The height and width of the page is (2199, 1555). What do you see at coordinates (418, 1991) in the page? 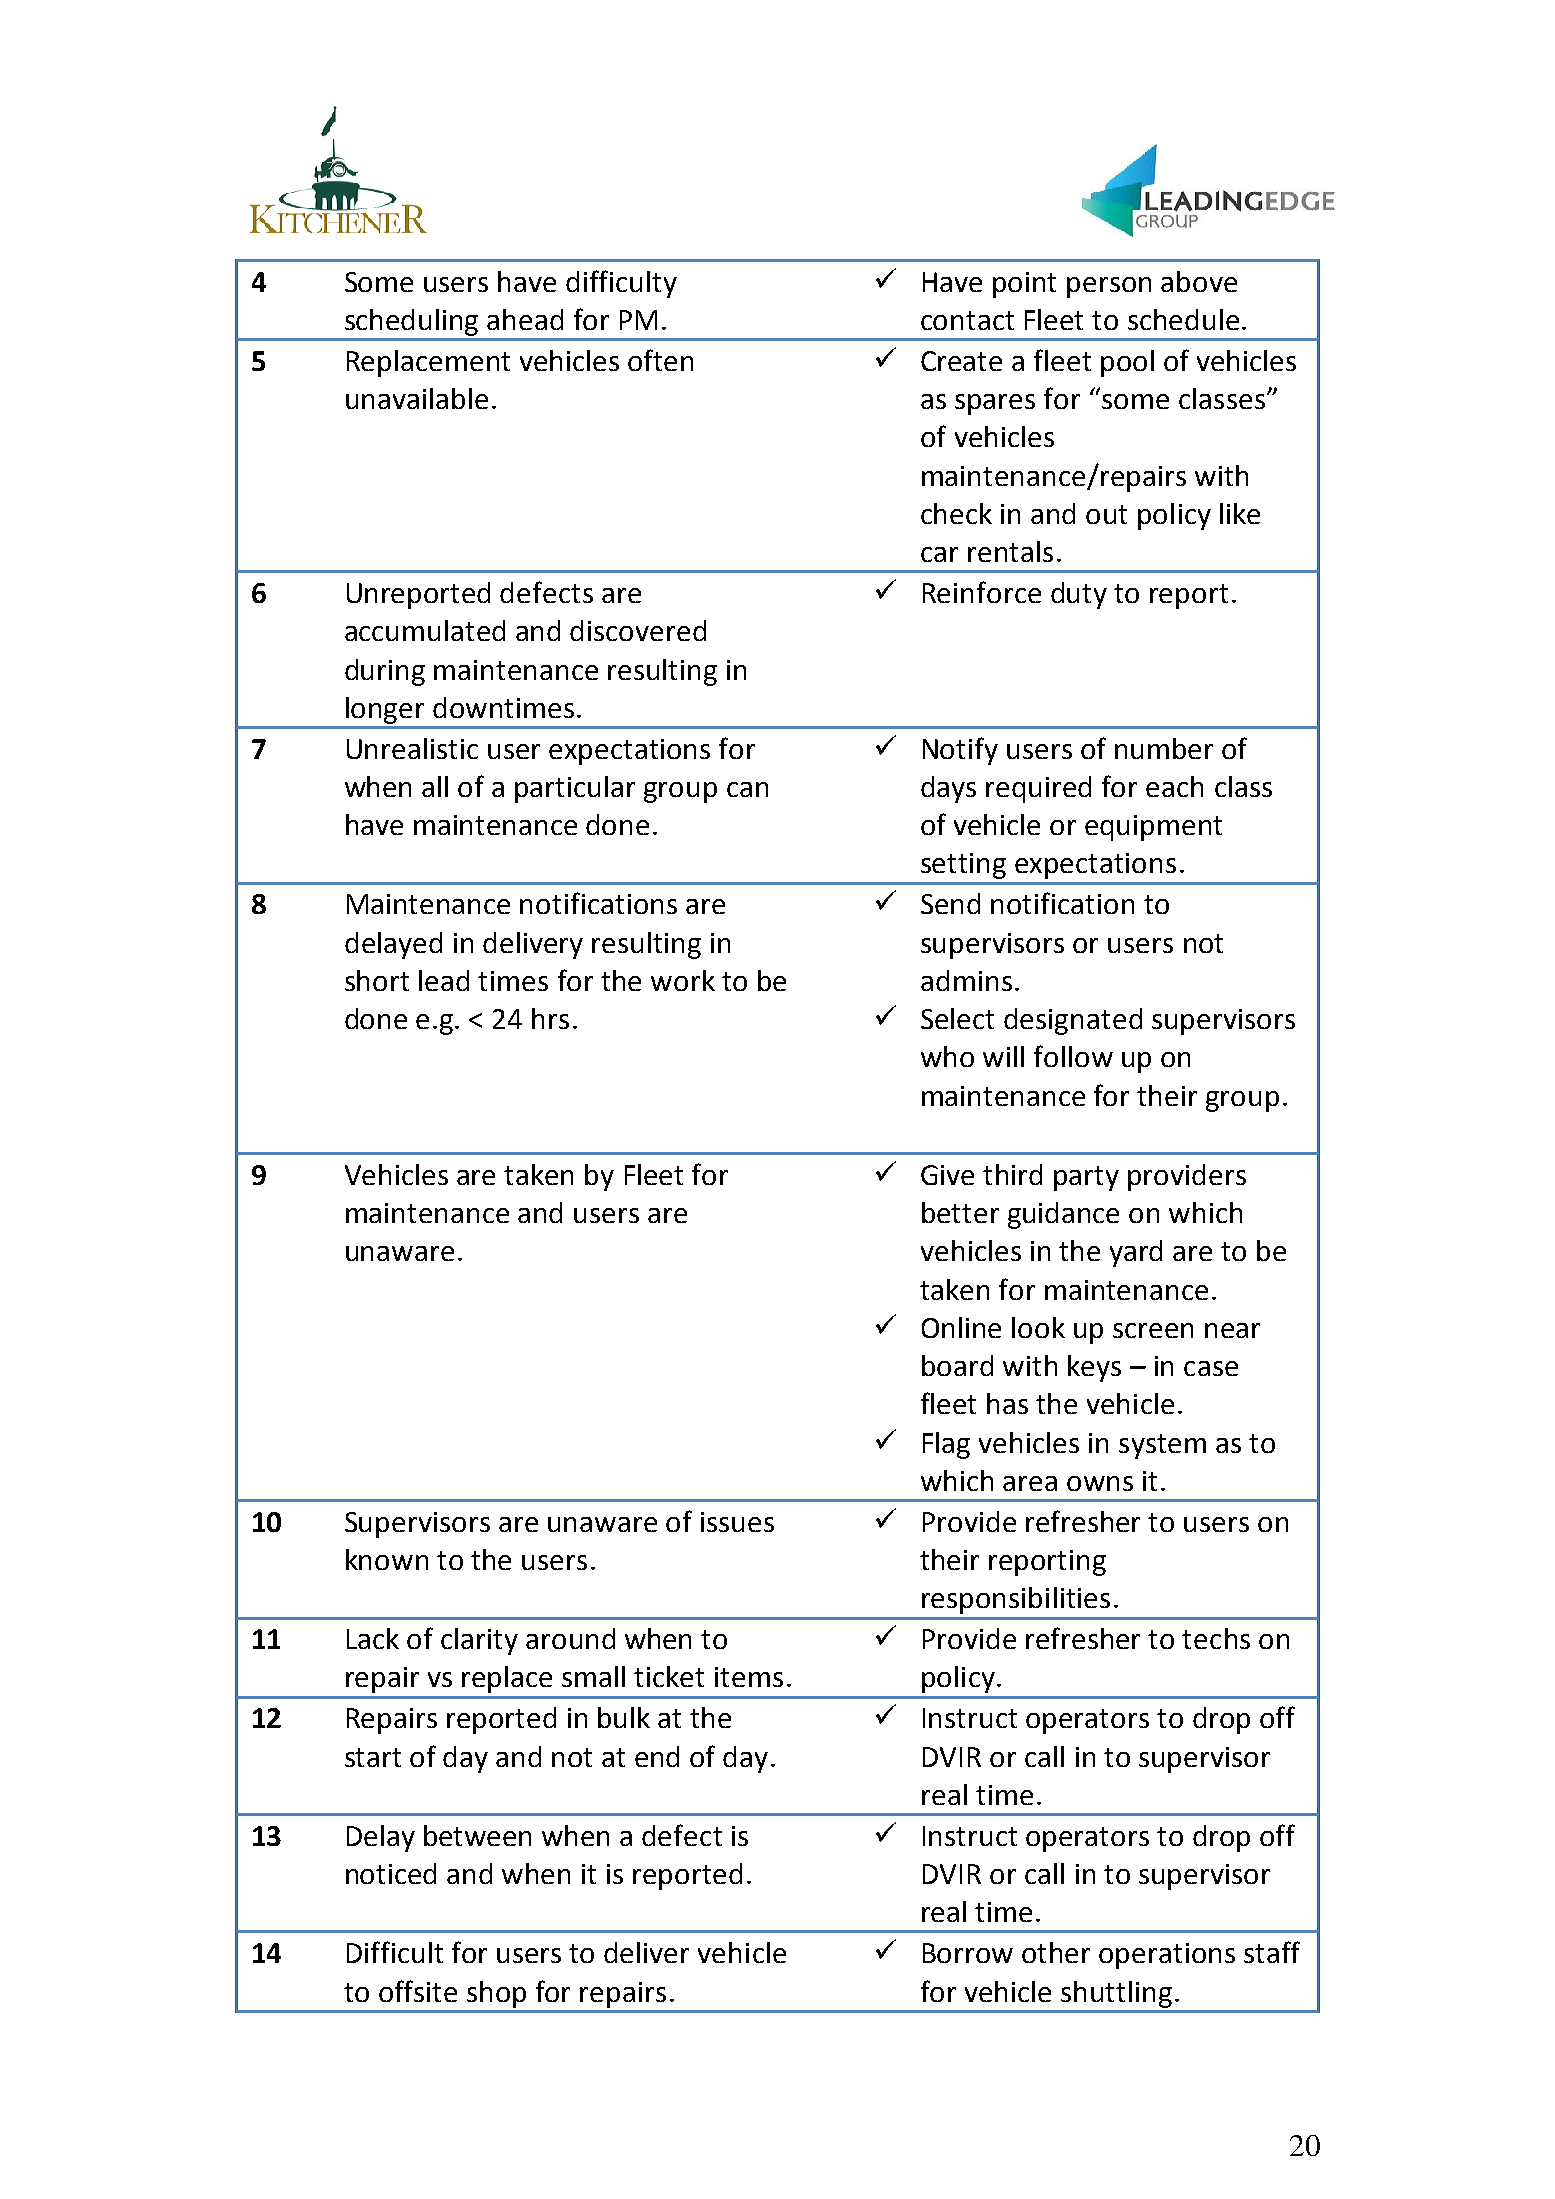
I see `offsite` at bounding box center [418, 1991].
